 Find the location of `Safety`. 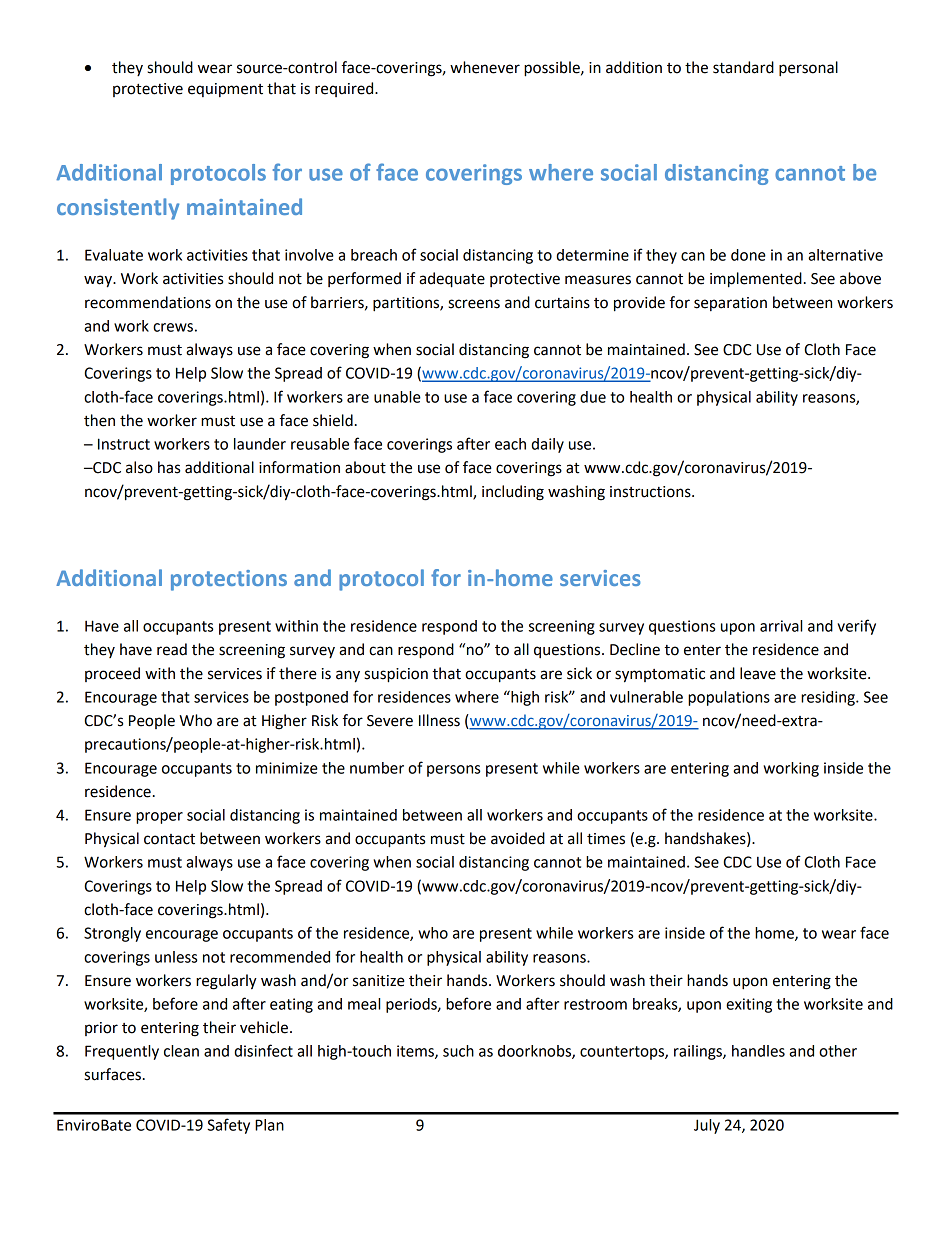

Safety is located at coordinates (228, 1126).
